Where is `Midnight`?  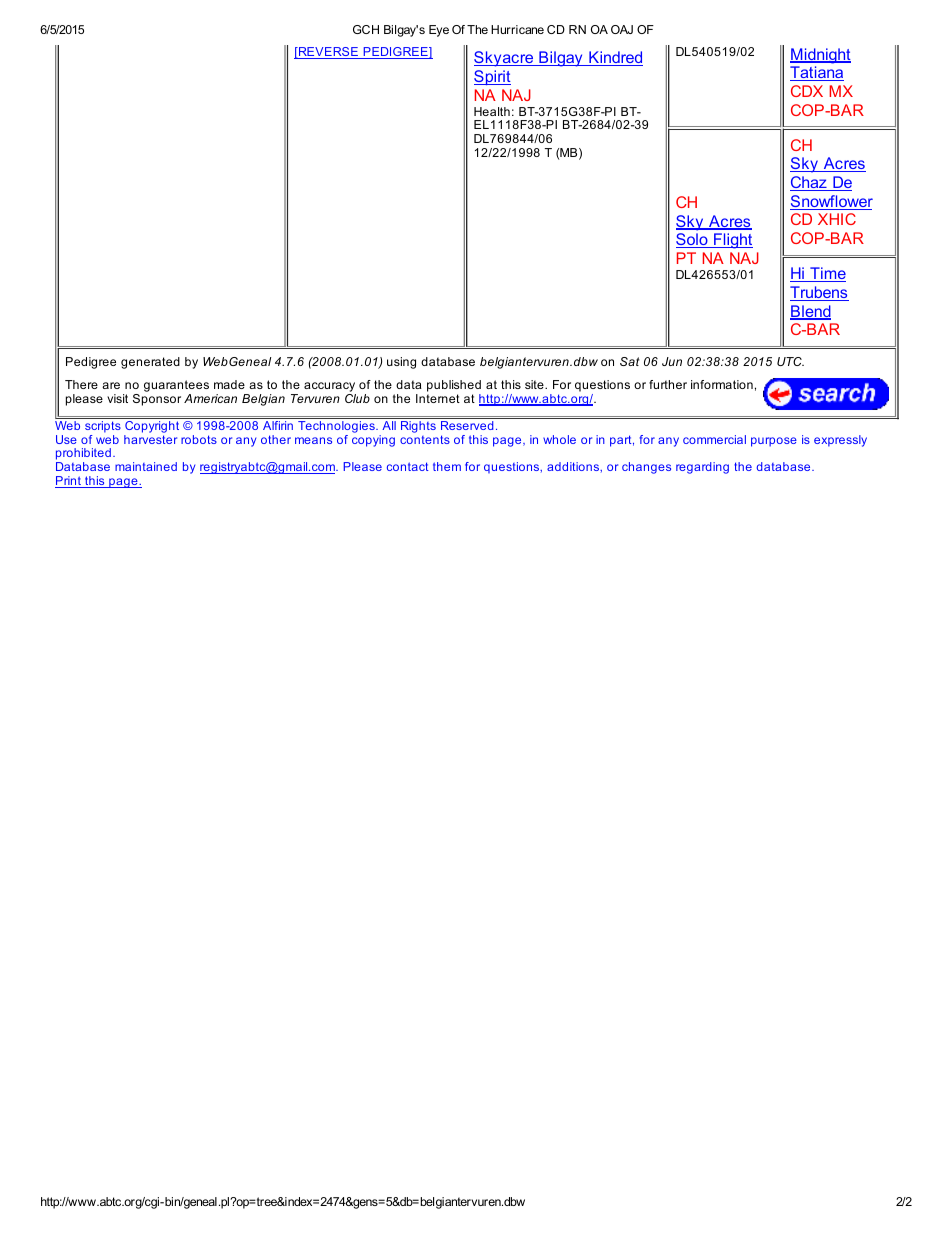
Midnight is located at coordinates (820, 56).
